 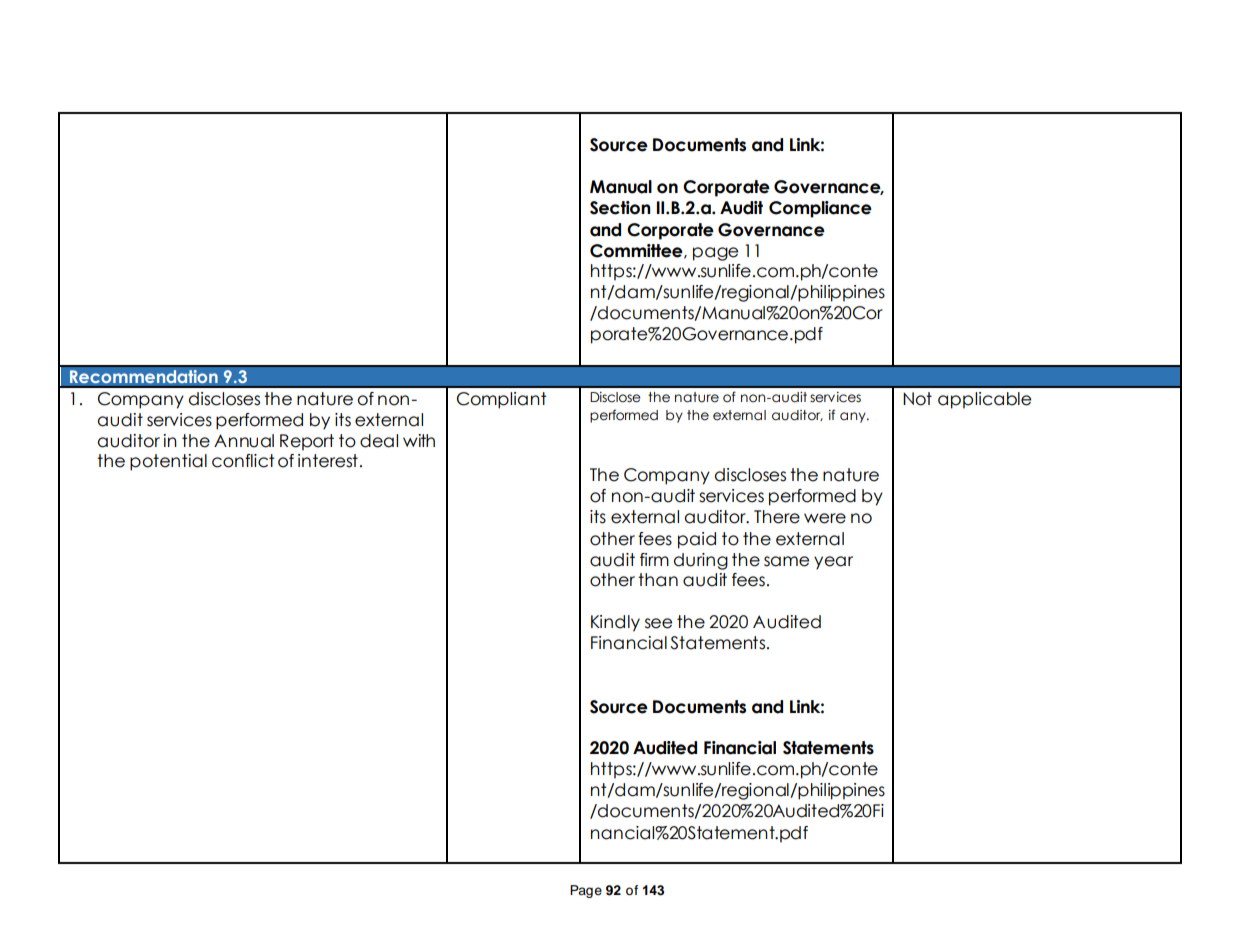 I want to click on Compliance, so click(x=820, y=209).
